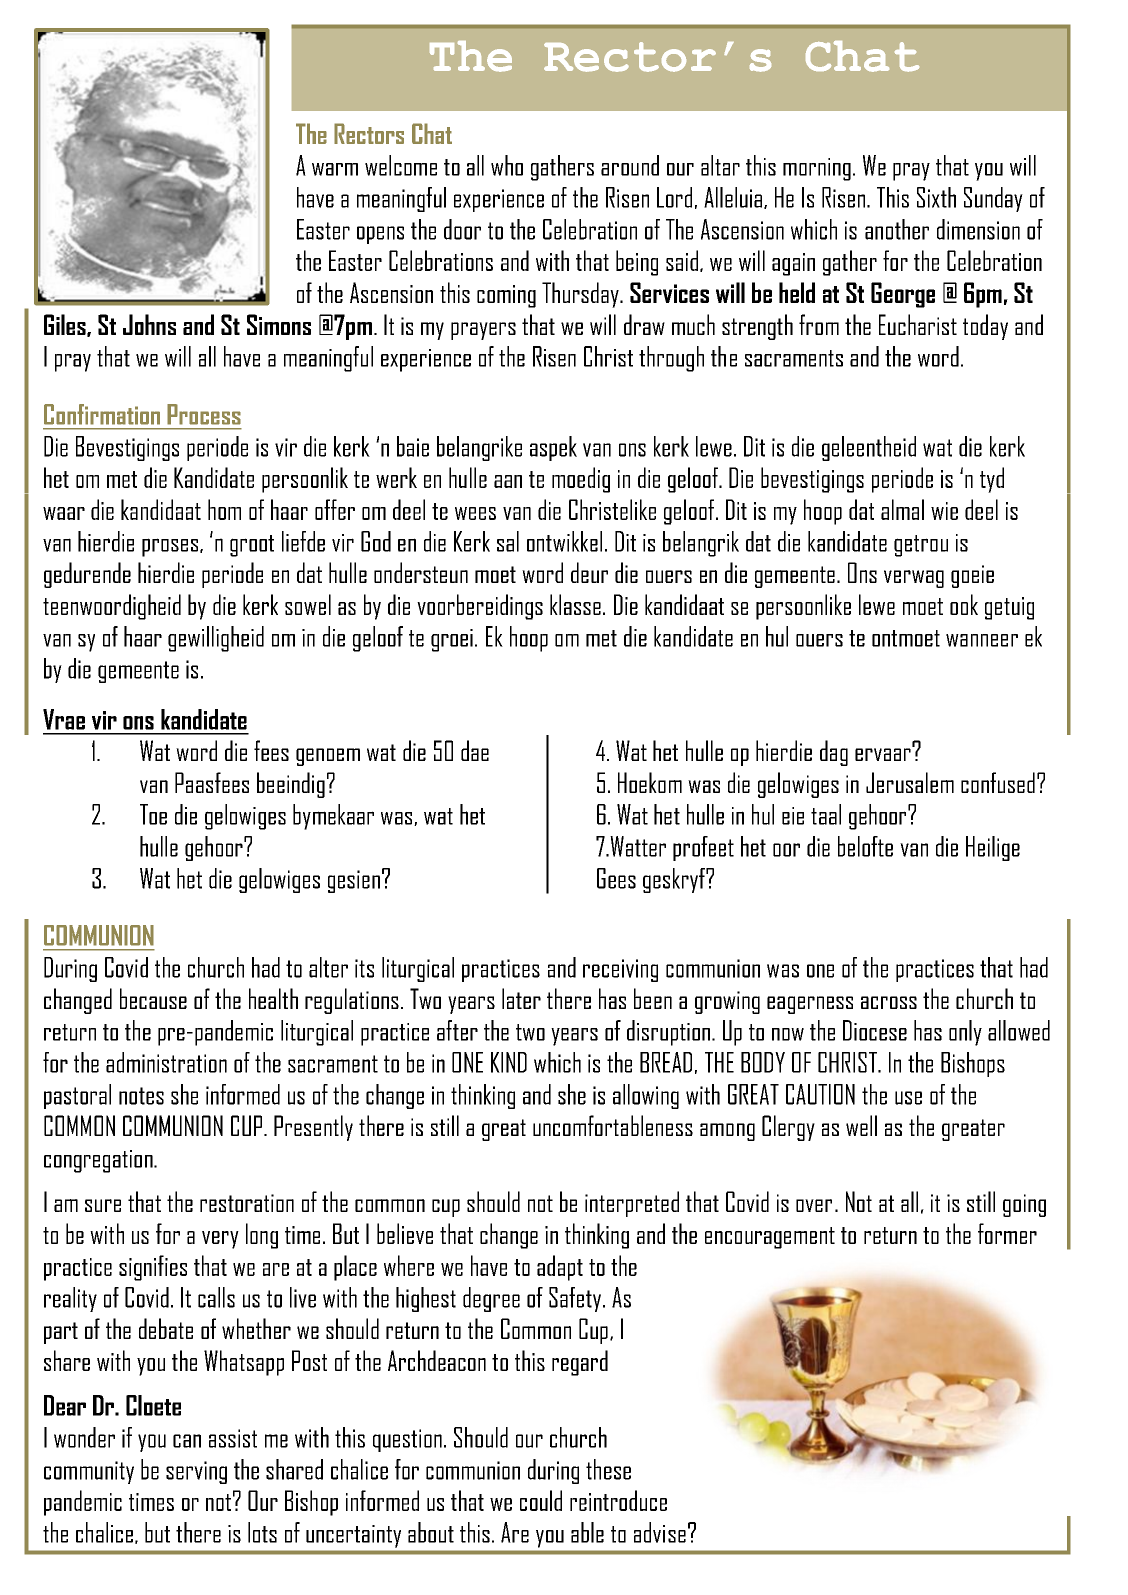 Image resolution: width=1128 pixels, height=1595 pixels. Describe the element at coordinates (153, 814) in the screenshot. I see `Toe` at that location.
